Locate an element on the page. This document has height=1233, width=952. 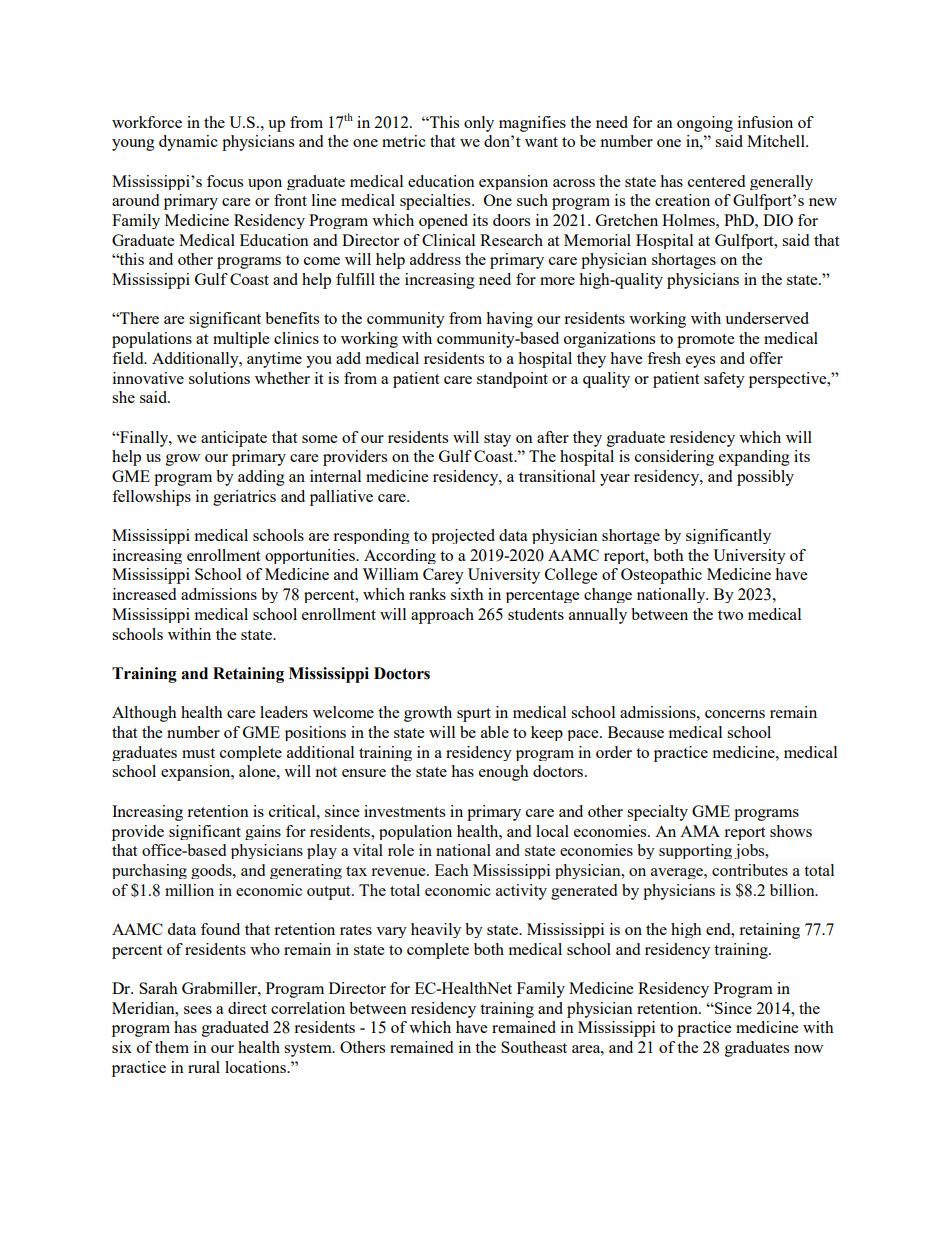
only is located at coordinates (479, 124).
